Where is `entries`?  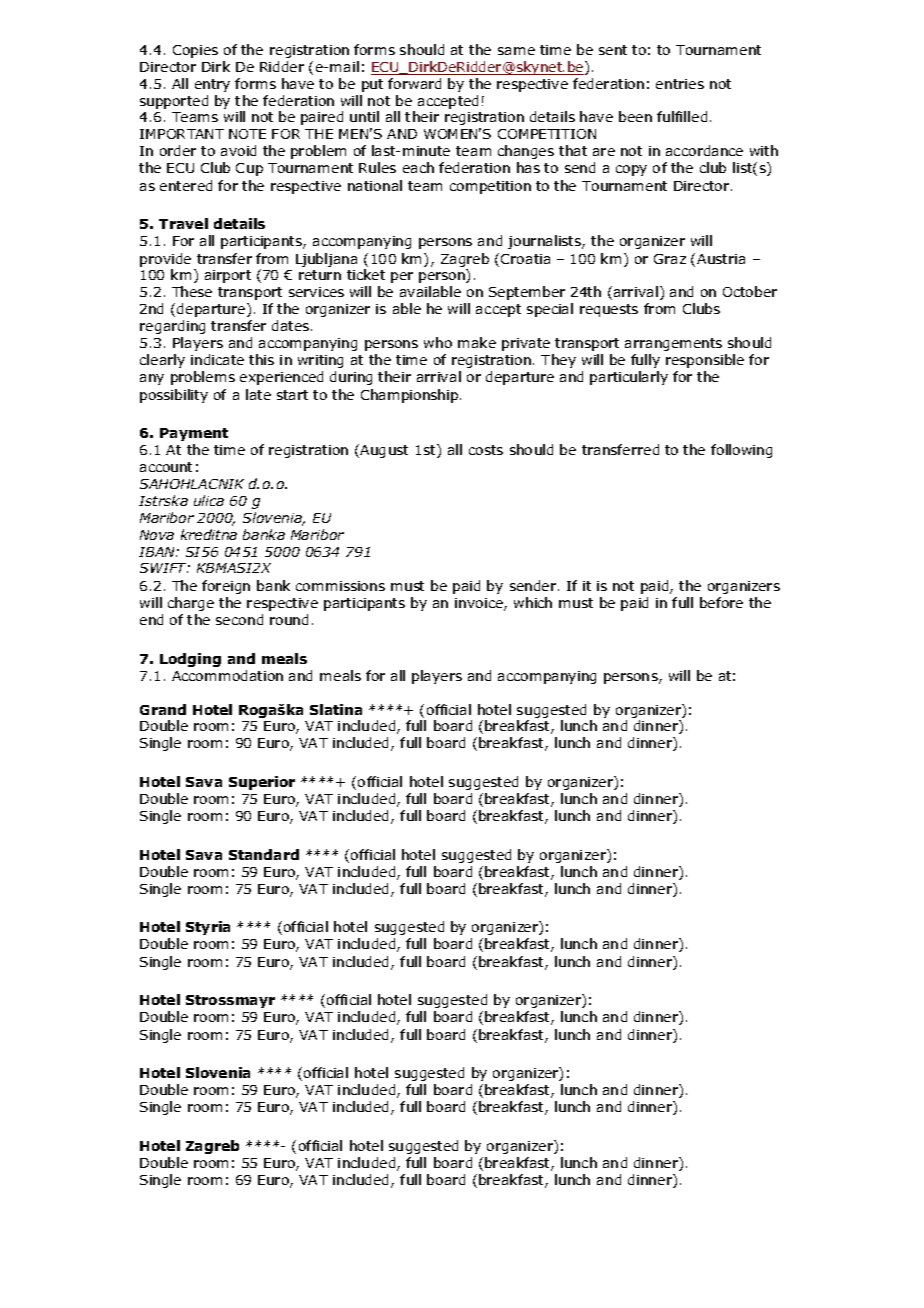 entries is located at coordinates (680, 84).
